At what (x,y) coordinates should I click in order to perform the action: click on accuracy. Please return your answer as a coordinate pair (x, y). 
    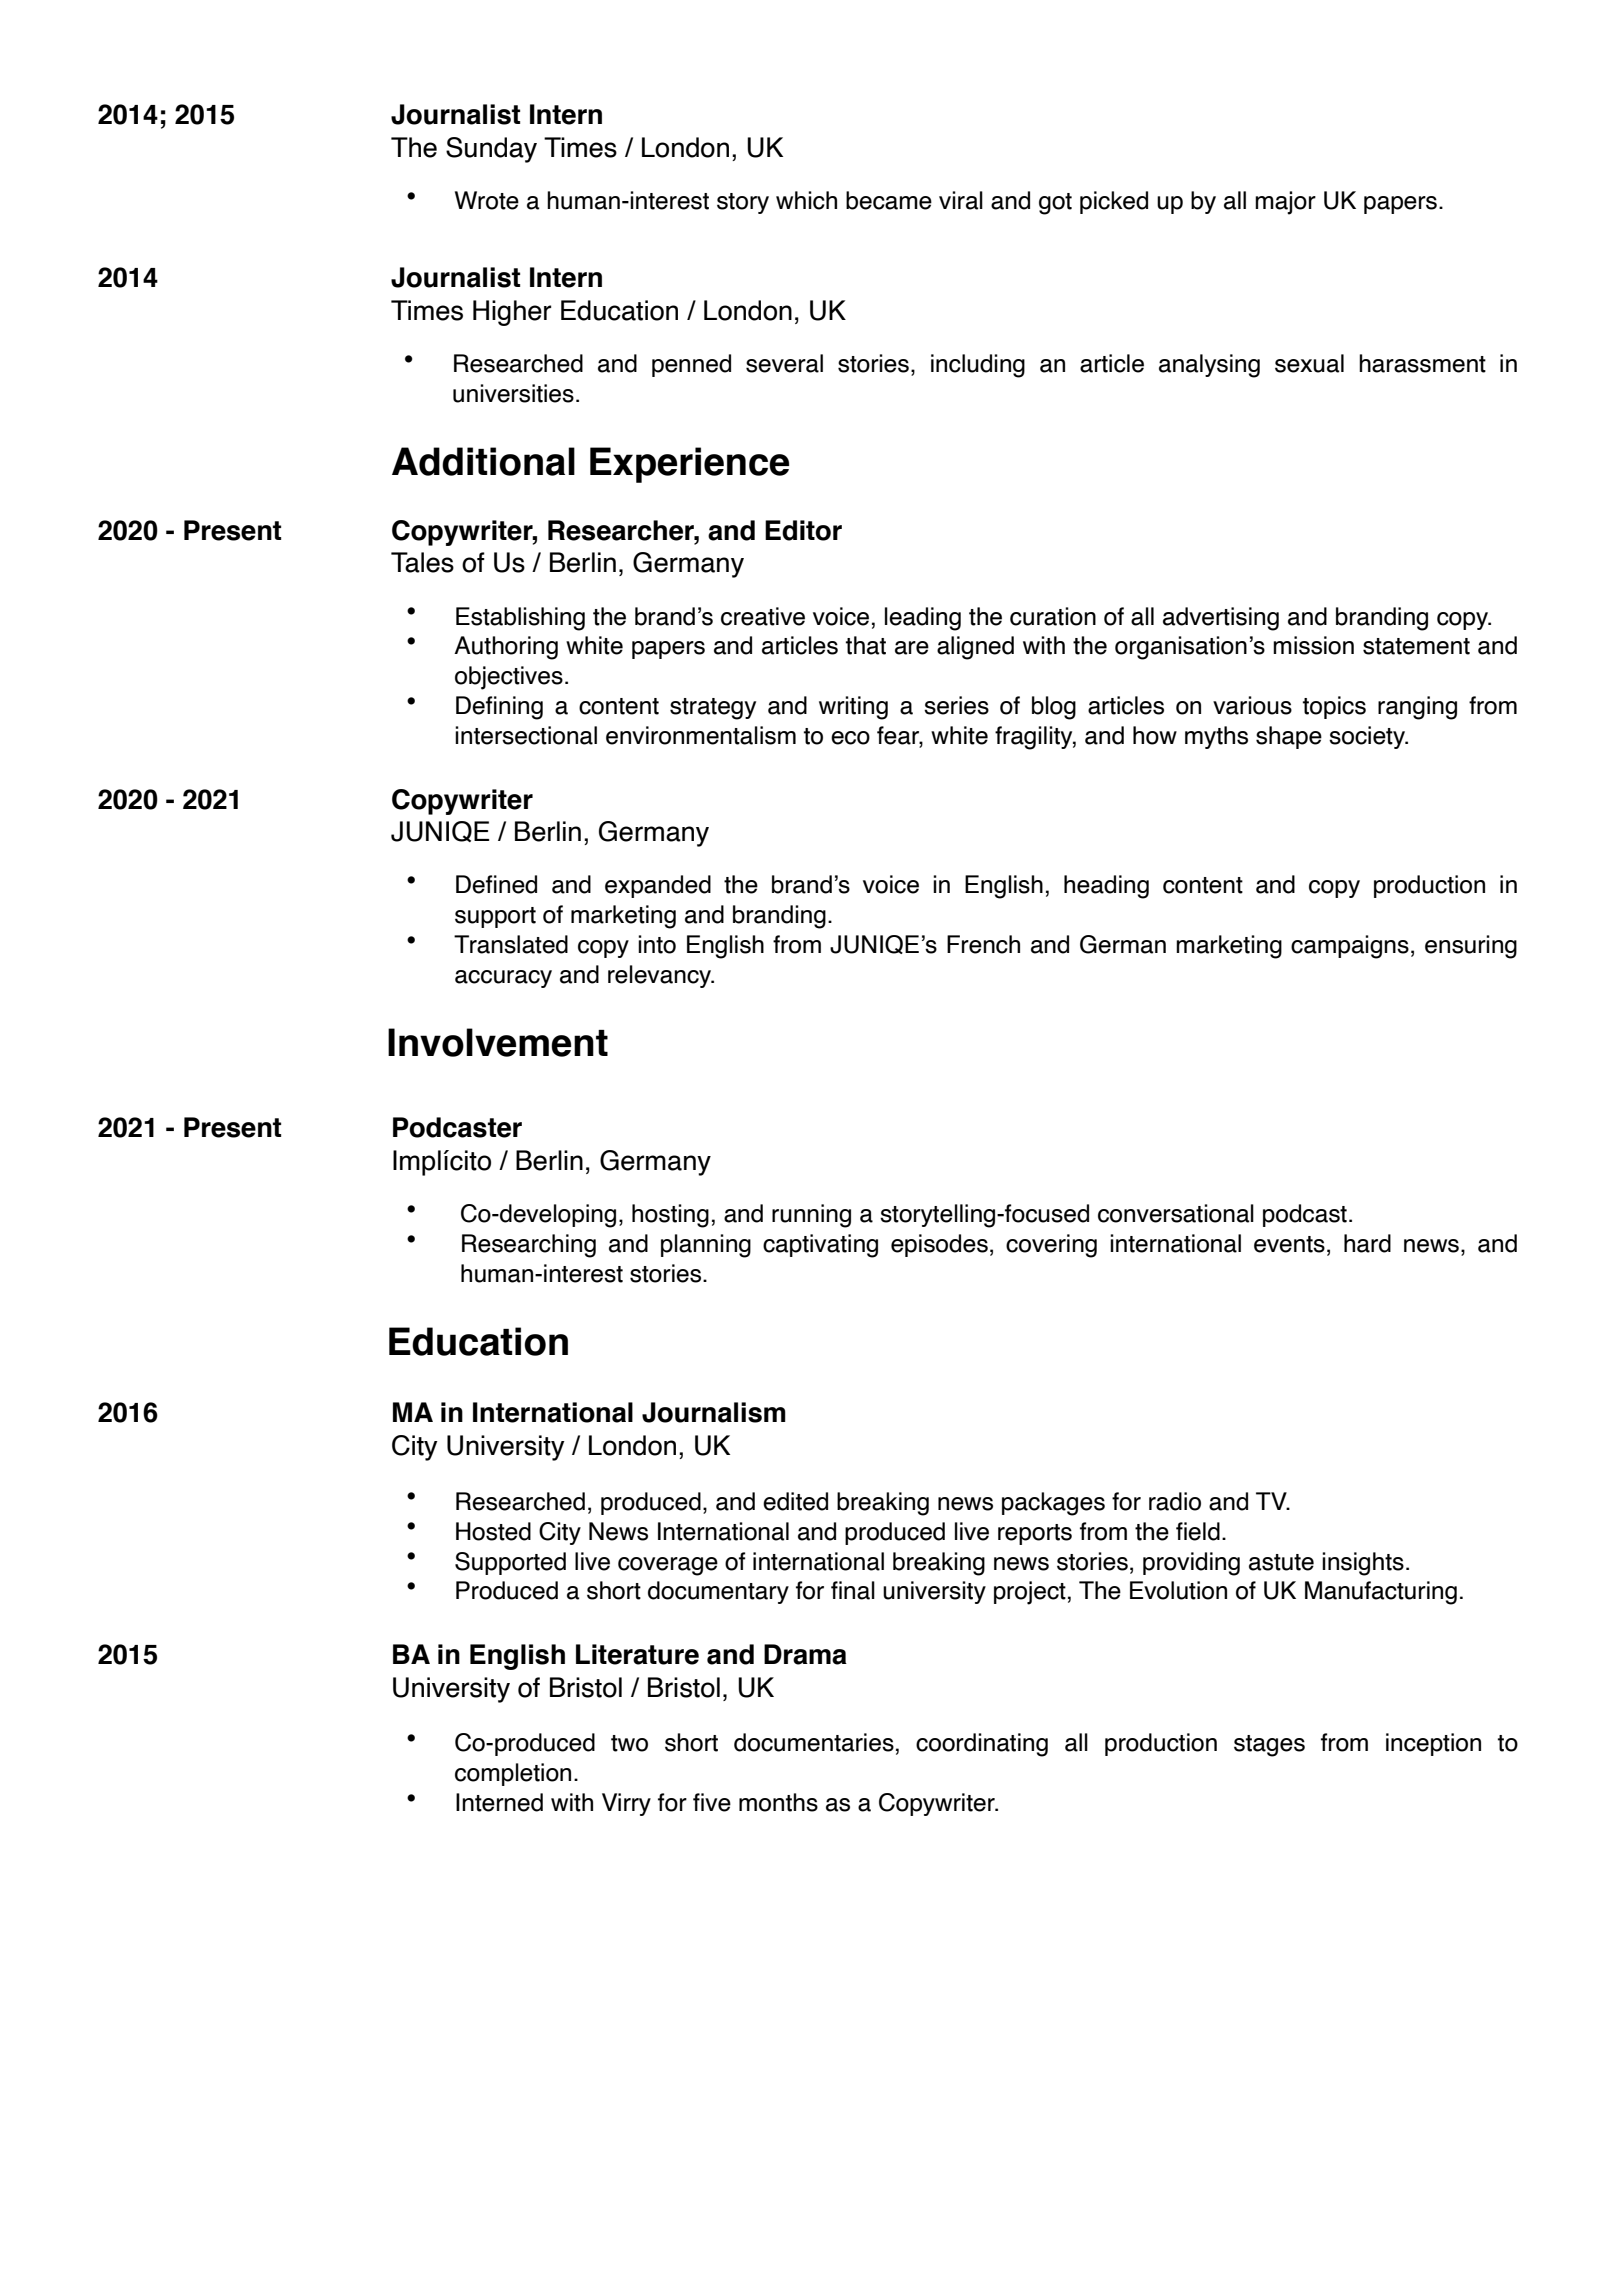
    Looking at the image, I should click on (503, 979).
